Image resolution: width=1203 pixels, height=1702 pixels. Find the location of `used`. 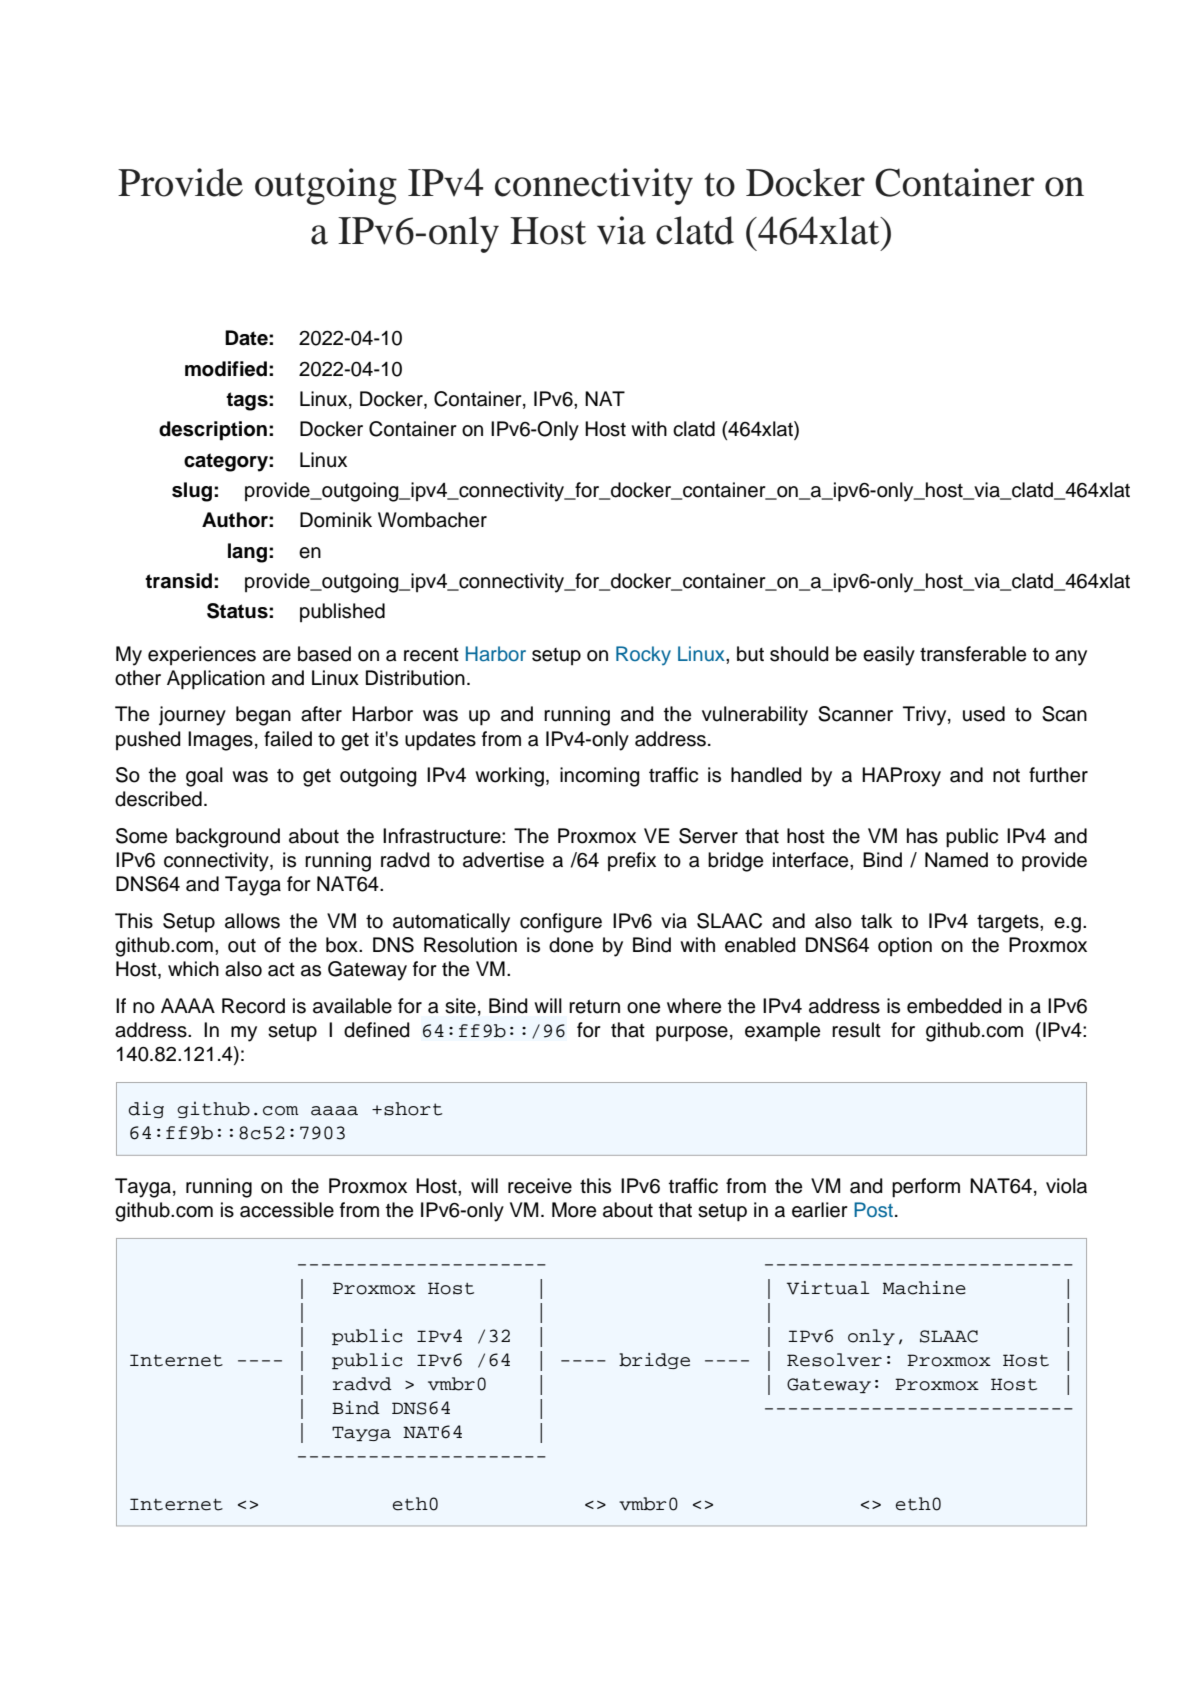

used is located at coordinates (984, 714).
